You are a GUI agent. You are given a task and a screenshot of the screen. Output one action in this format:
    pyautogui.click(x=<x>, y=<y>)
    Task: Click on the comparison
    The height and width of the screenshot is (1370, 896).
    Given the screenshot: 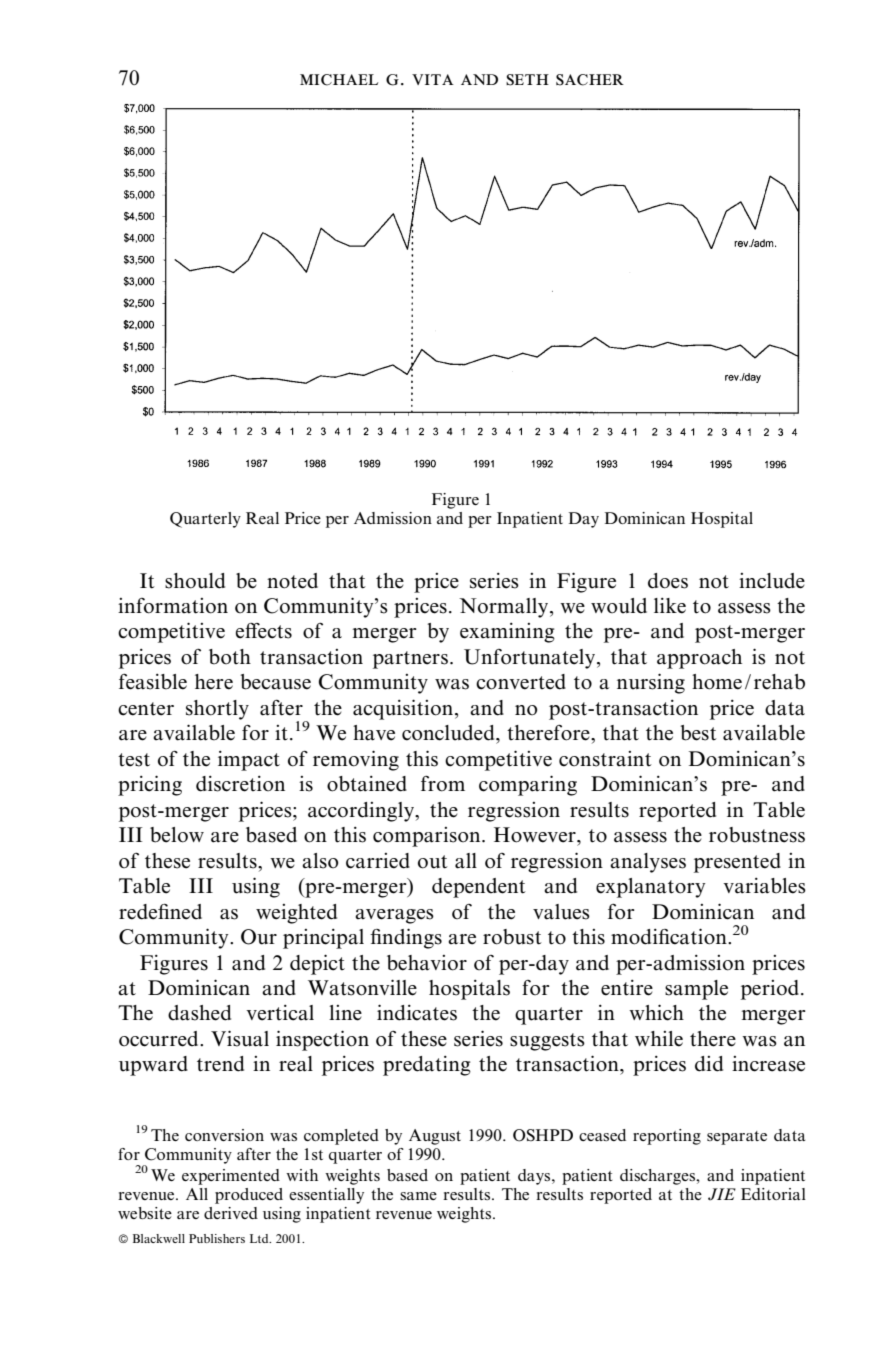 What is the action you would take?
    pyautogui.click(x=428, y=837)
